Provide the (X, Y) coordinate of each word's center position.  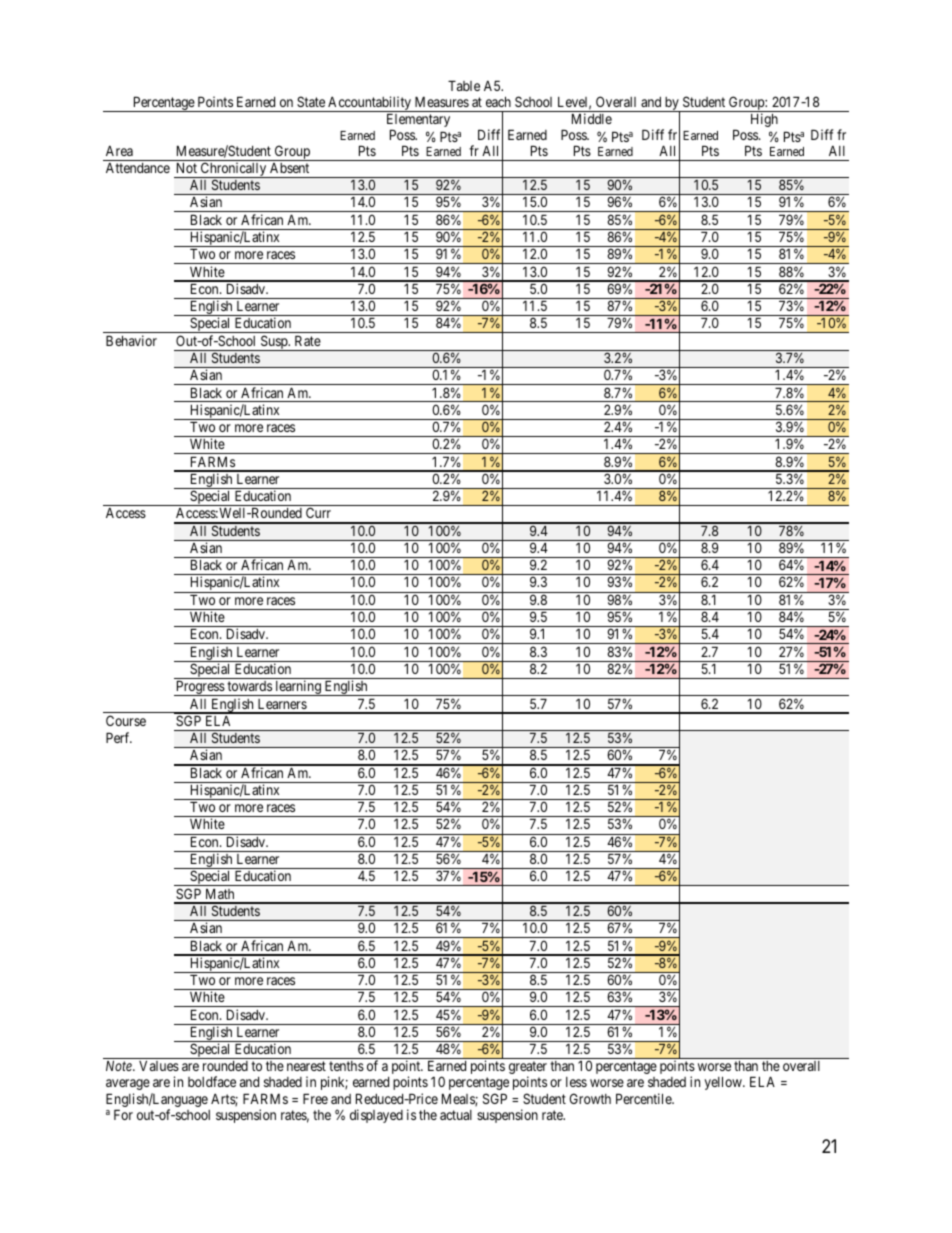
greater (528, 1069)
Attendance (138, 168)
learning (298, 688)
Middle (592, 118)
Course (126, 720)
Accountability (370, 104)
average (128, 1086)
